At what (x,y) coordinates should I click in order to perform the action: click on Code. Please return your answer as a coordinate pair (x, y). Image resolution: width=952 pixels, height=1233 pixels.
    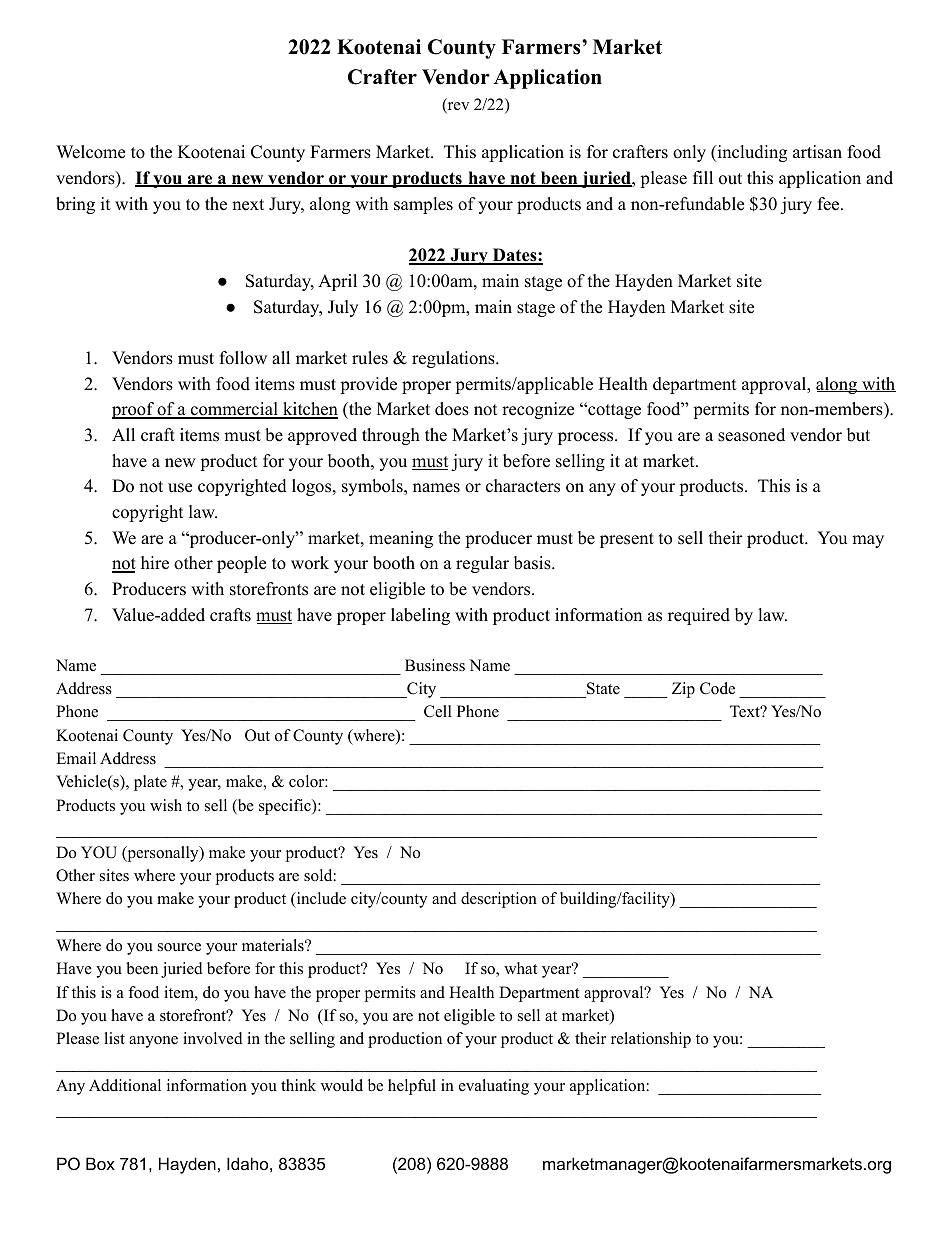
    Looking at the image, I should click on (717, 688).
